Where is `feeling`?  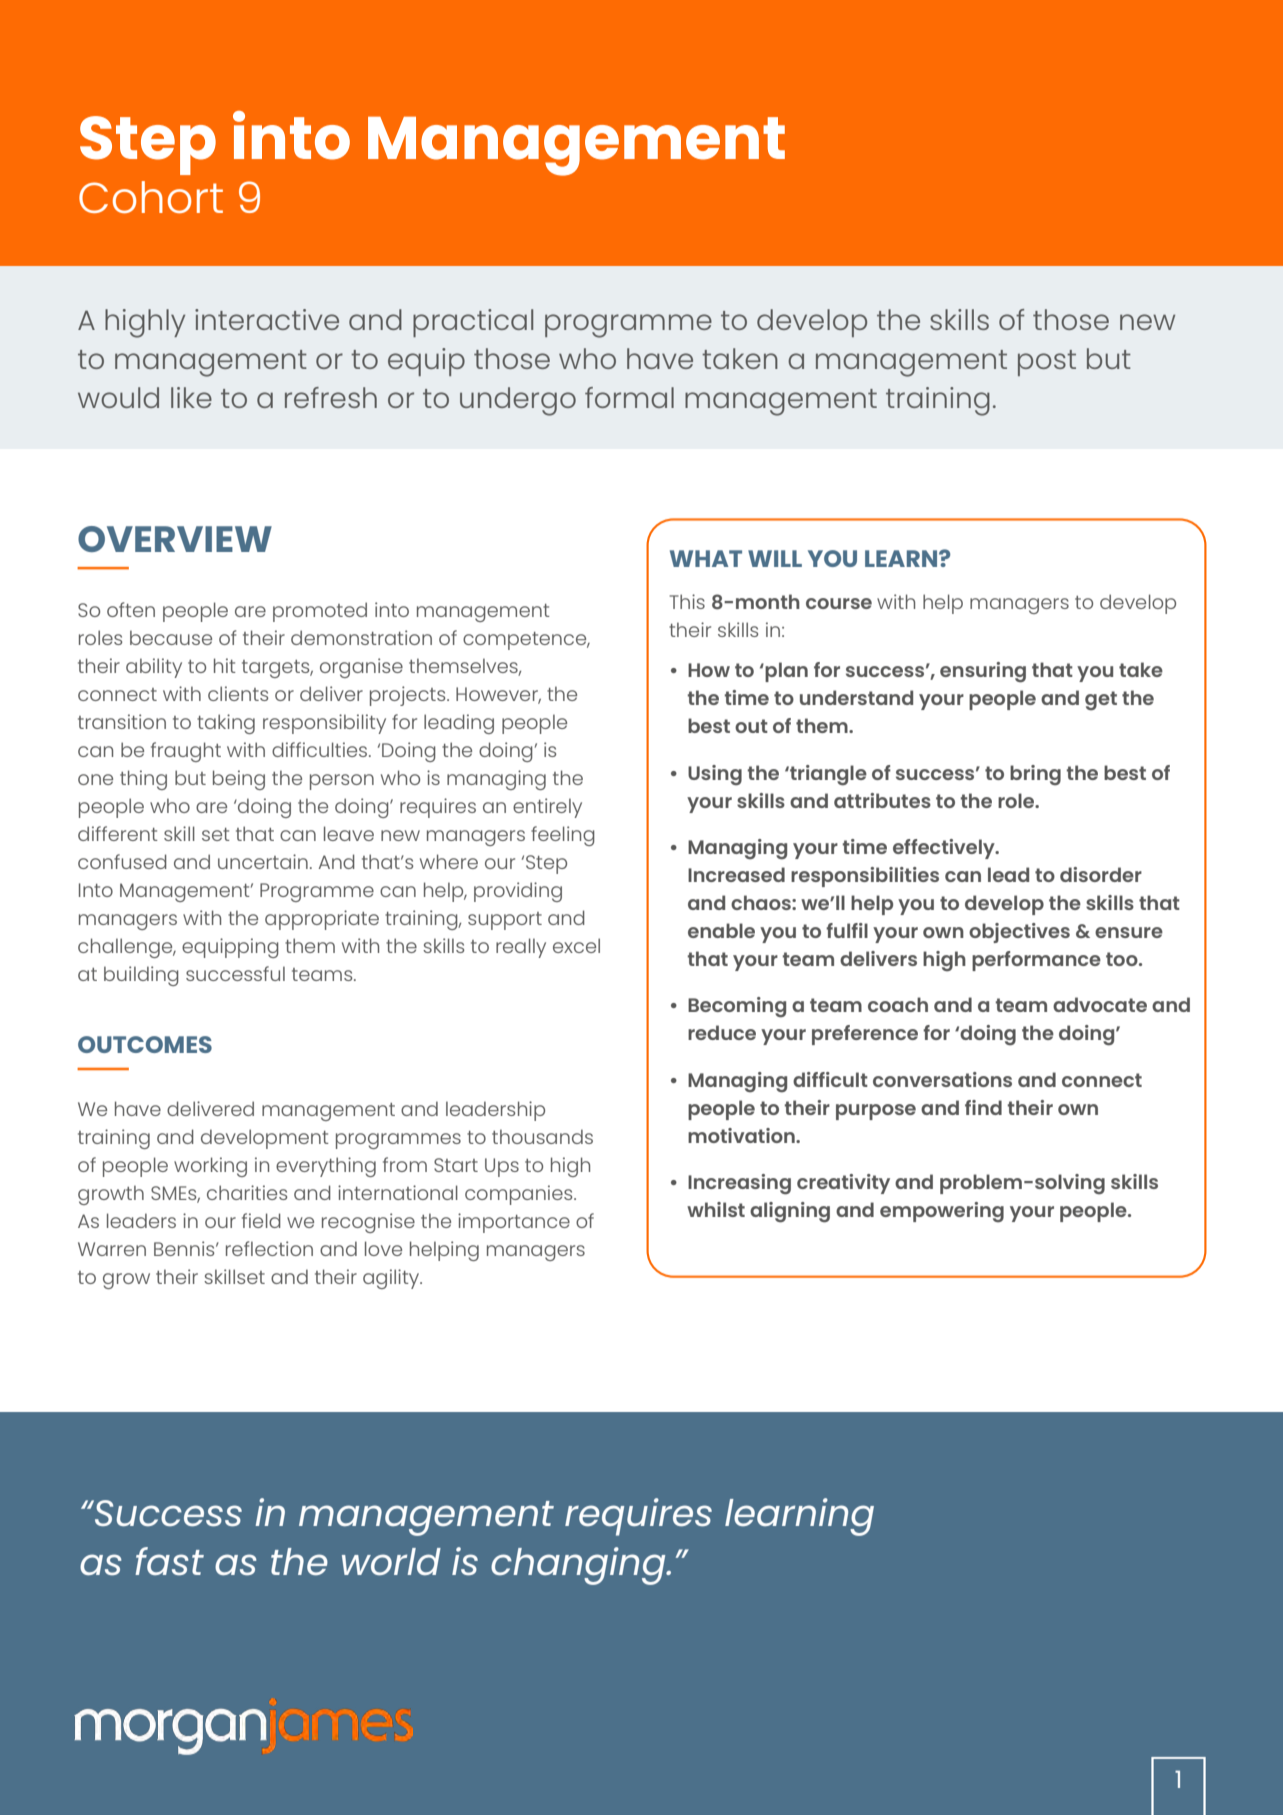 feeling is located at coordinates (563, 836).
